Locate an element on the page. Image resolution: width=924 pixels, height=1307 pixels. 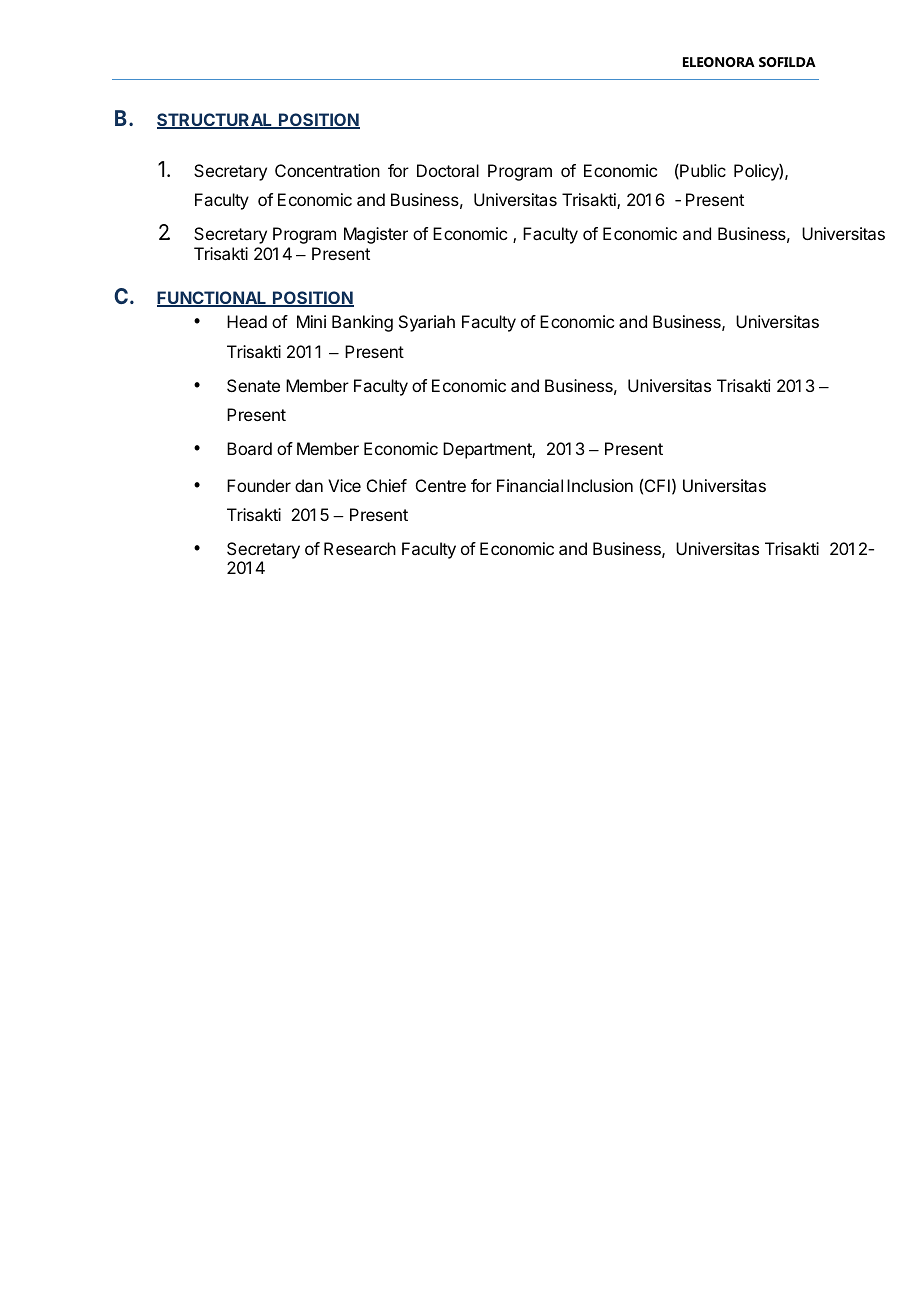
Banking is located at coordinates (362, 323).
